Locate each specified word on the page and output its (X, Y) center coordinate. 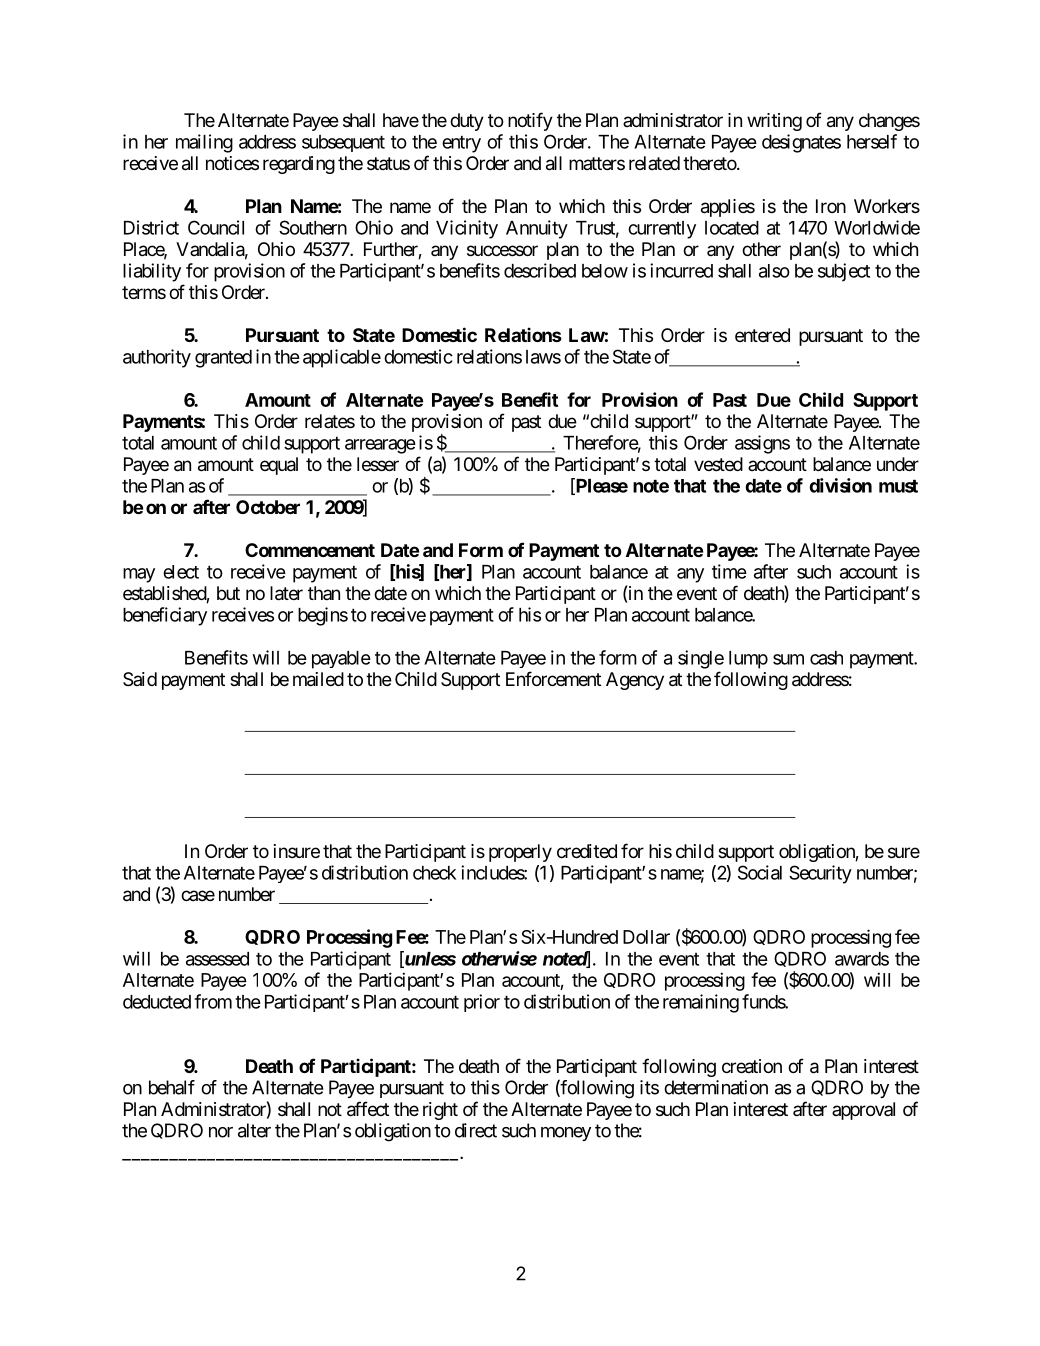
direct (476, 1130)
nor (221, 1132)
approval (863, 1111)
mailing (204, 143)
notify (530, 121)
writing (774, 122)
